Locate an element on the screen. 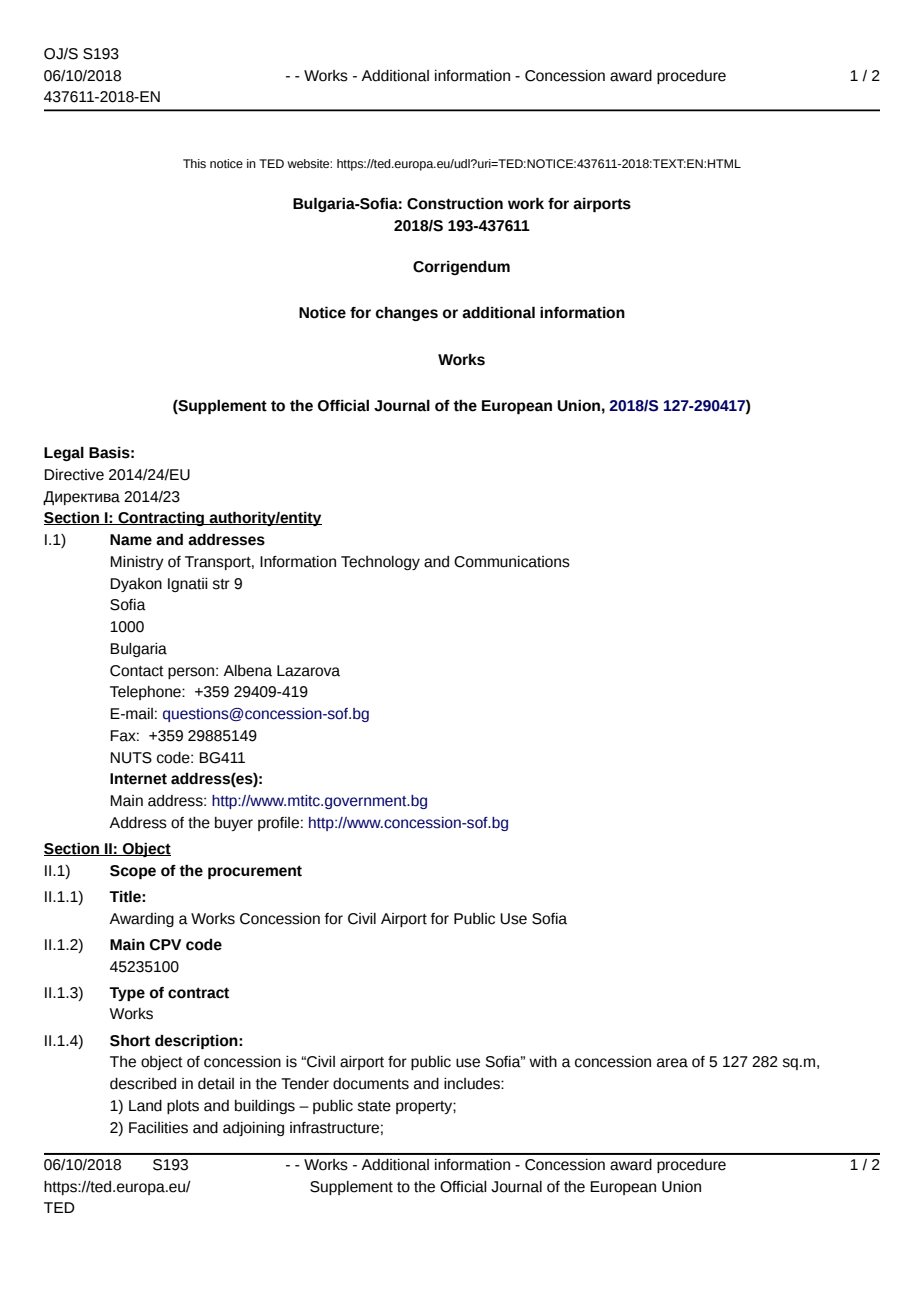 The image size is (924, 1308). profile is located at coordinates (278, 824).
